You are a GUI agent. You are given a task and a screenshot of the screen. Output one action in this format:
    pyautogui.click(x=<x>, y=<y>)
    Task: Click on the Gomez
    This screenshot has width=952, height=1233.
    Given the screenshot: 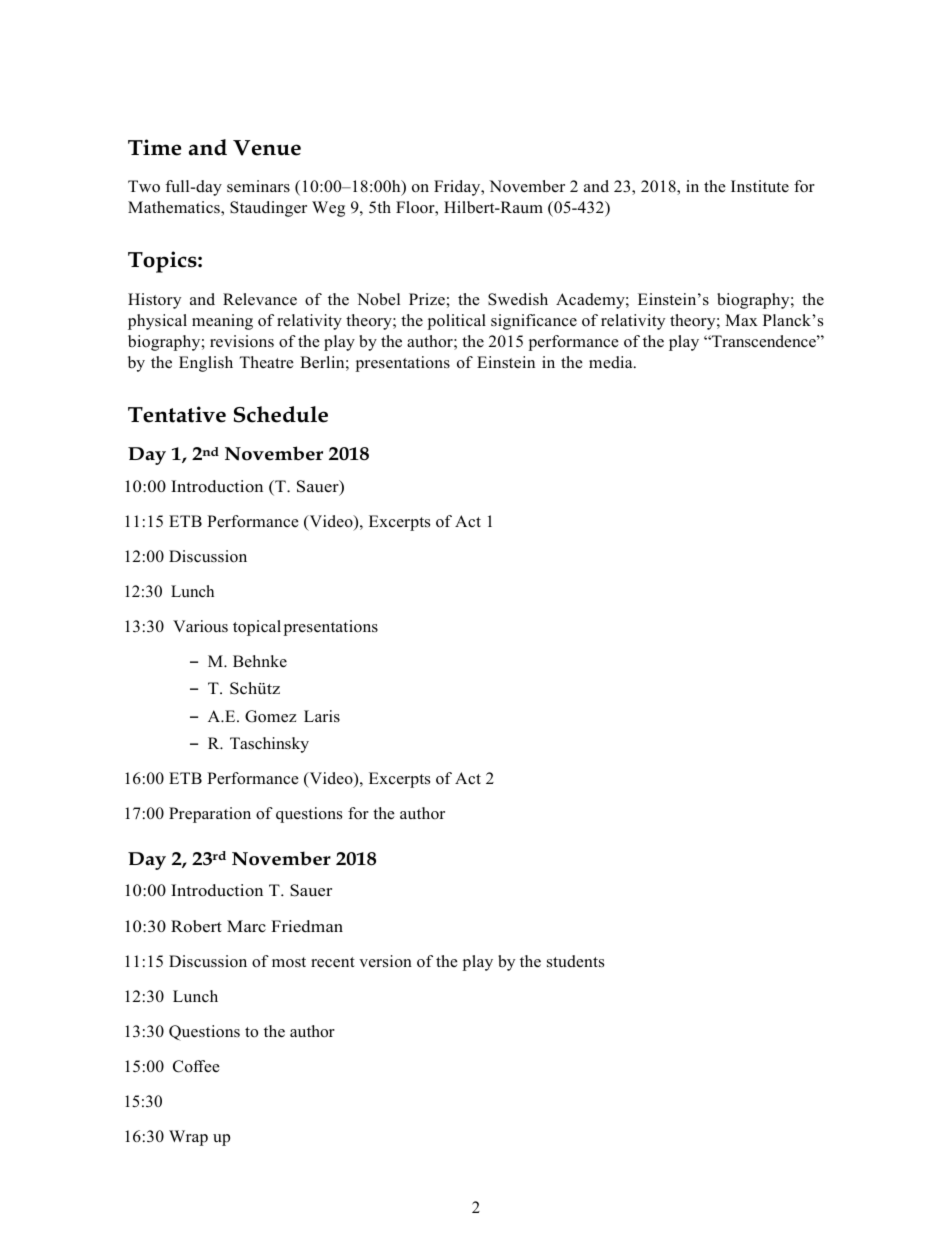 What is the action you would take?
    pyautogui.click(x=270, y=716)
